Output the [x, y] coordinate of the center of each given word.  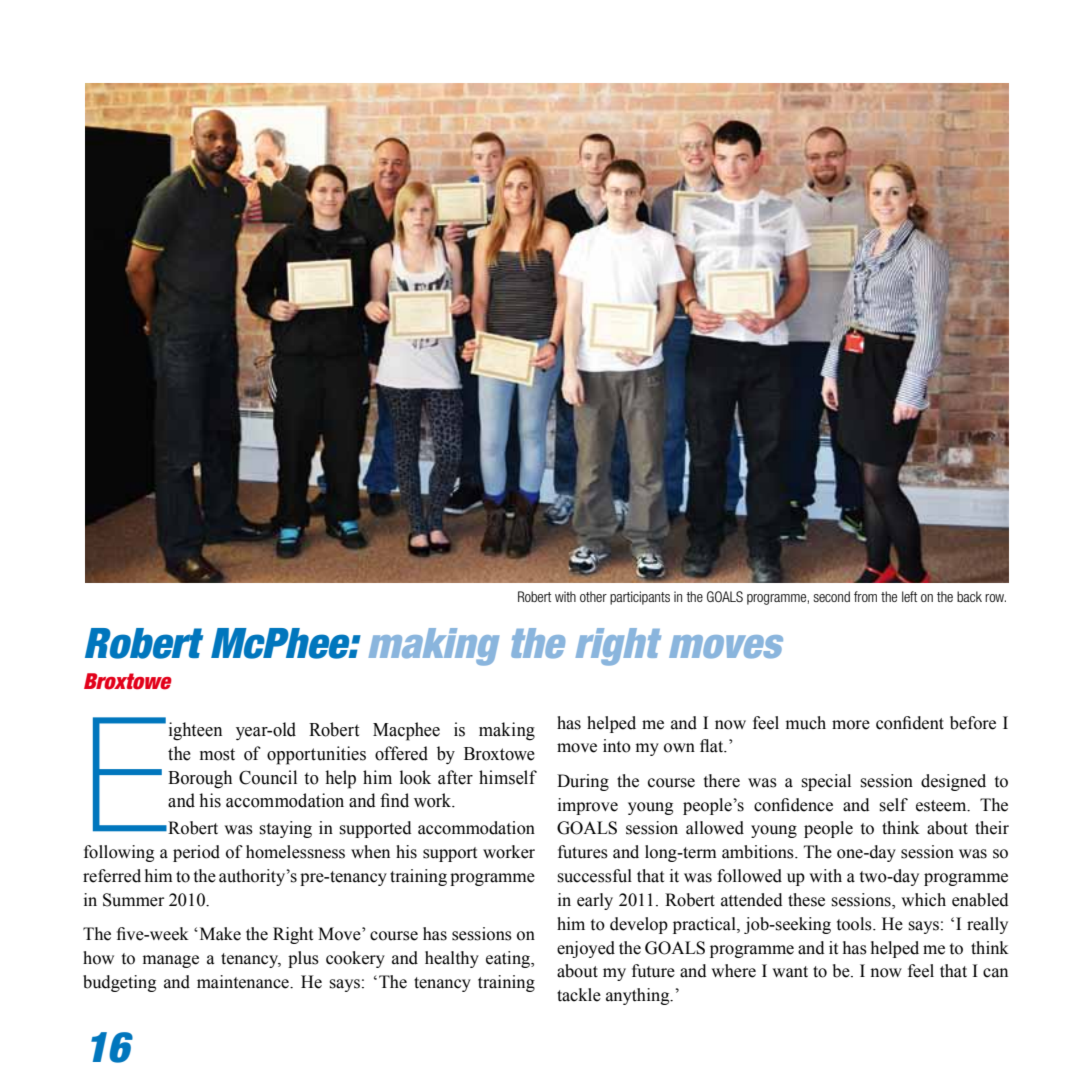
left [909, 596]
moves [726, 646]
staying [285, 829]
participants [640, 598]
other [593, 596]
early [595, 901]
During [583, 782]
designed [953, 782]
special [826, 782]
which [923, 900]
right [618, 647]
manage [171, 961]
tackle [579, 995]
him [159, 875]
